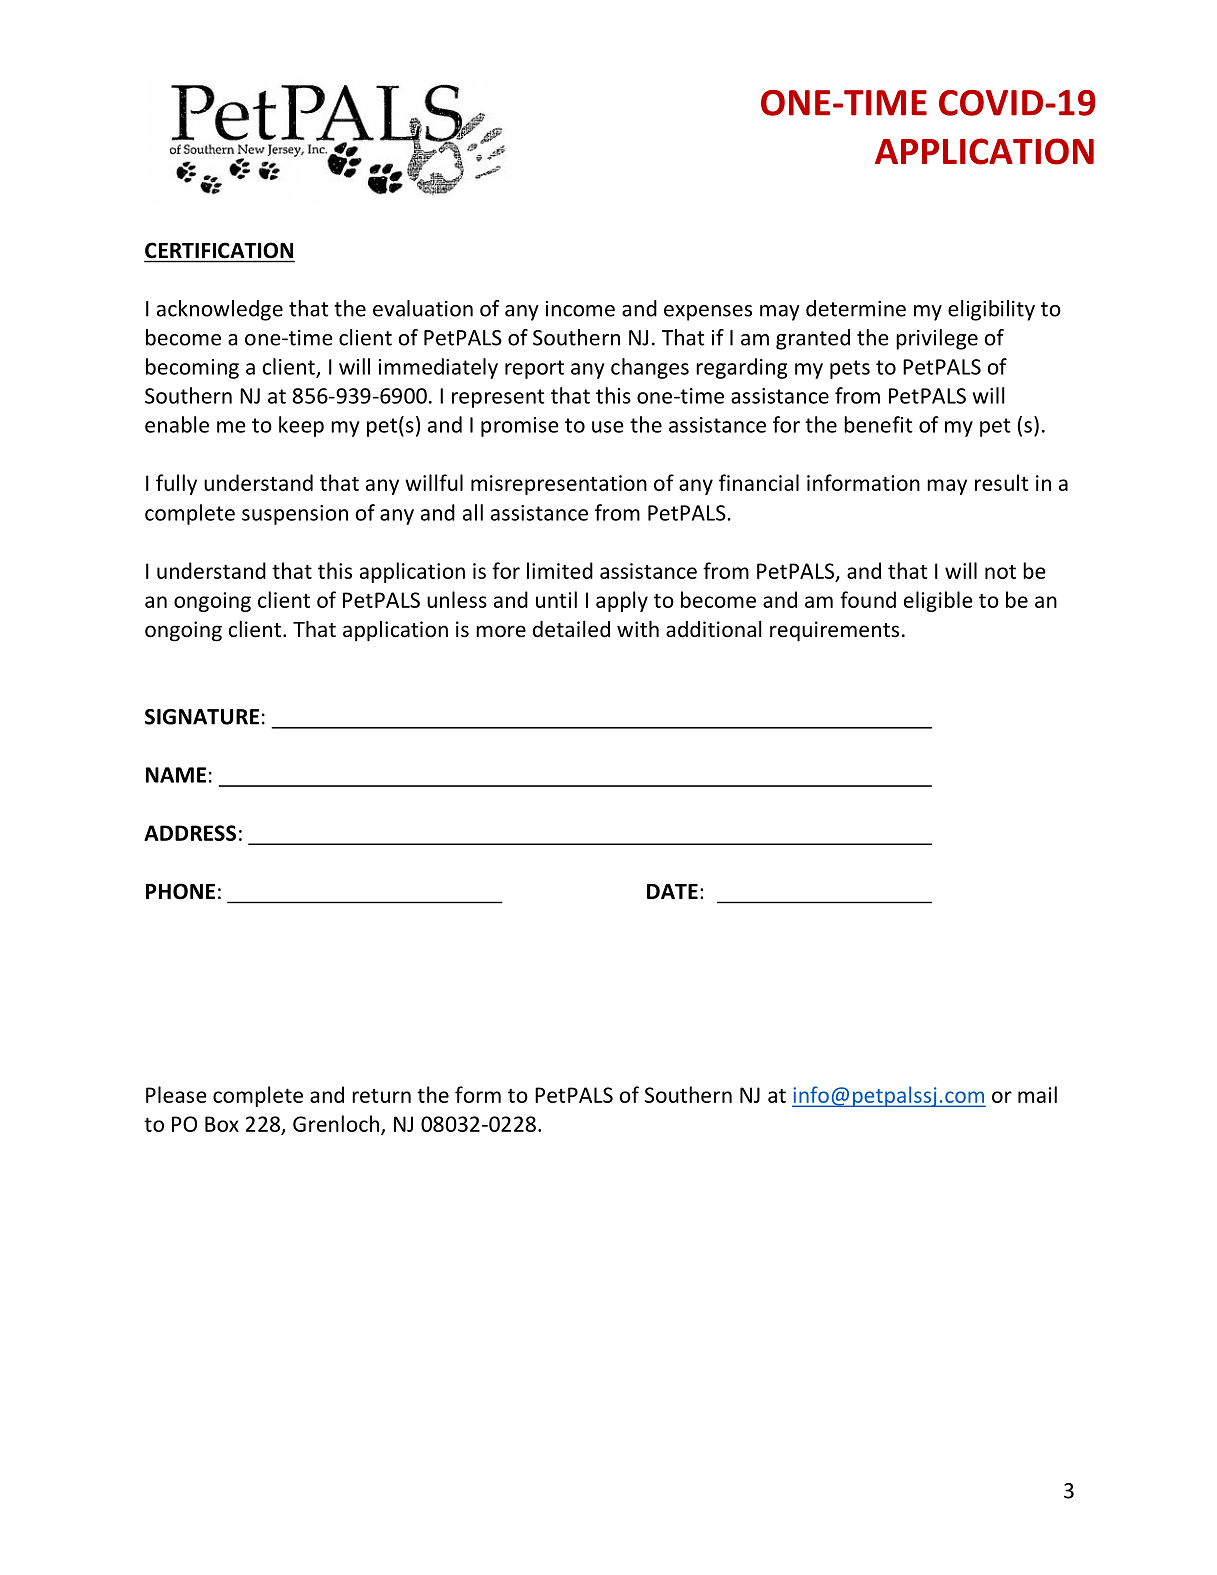  What do you see at coordinates (1002, 482) in the screenshot?
I see `result` at bounding box center [1002, 482].
